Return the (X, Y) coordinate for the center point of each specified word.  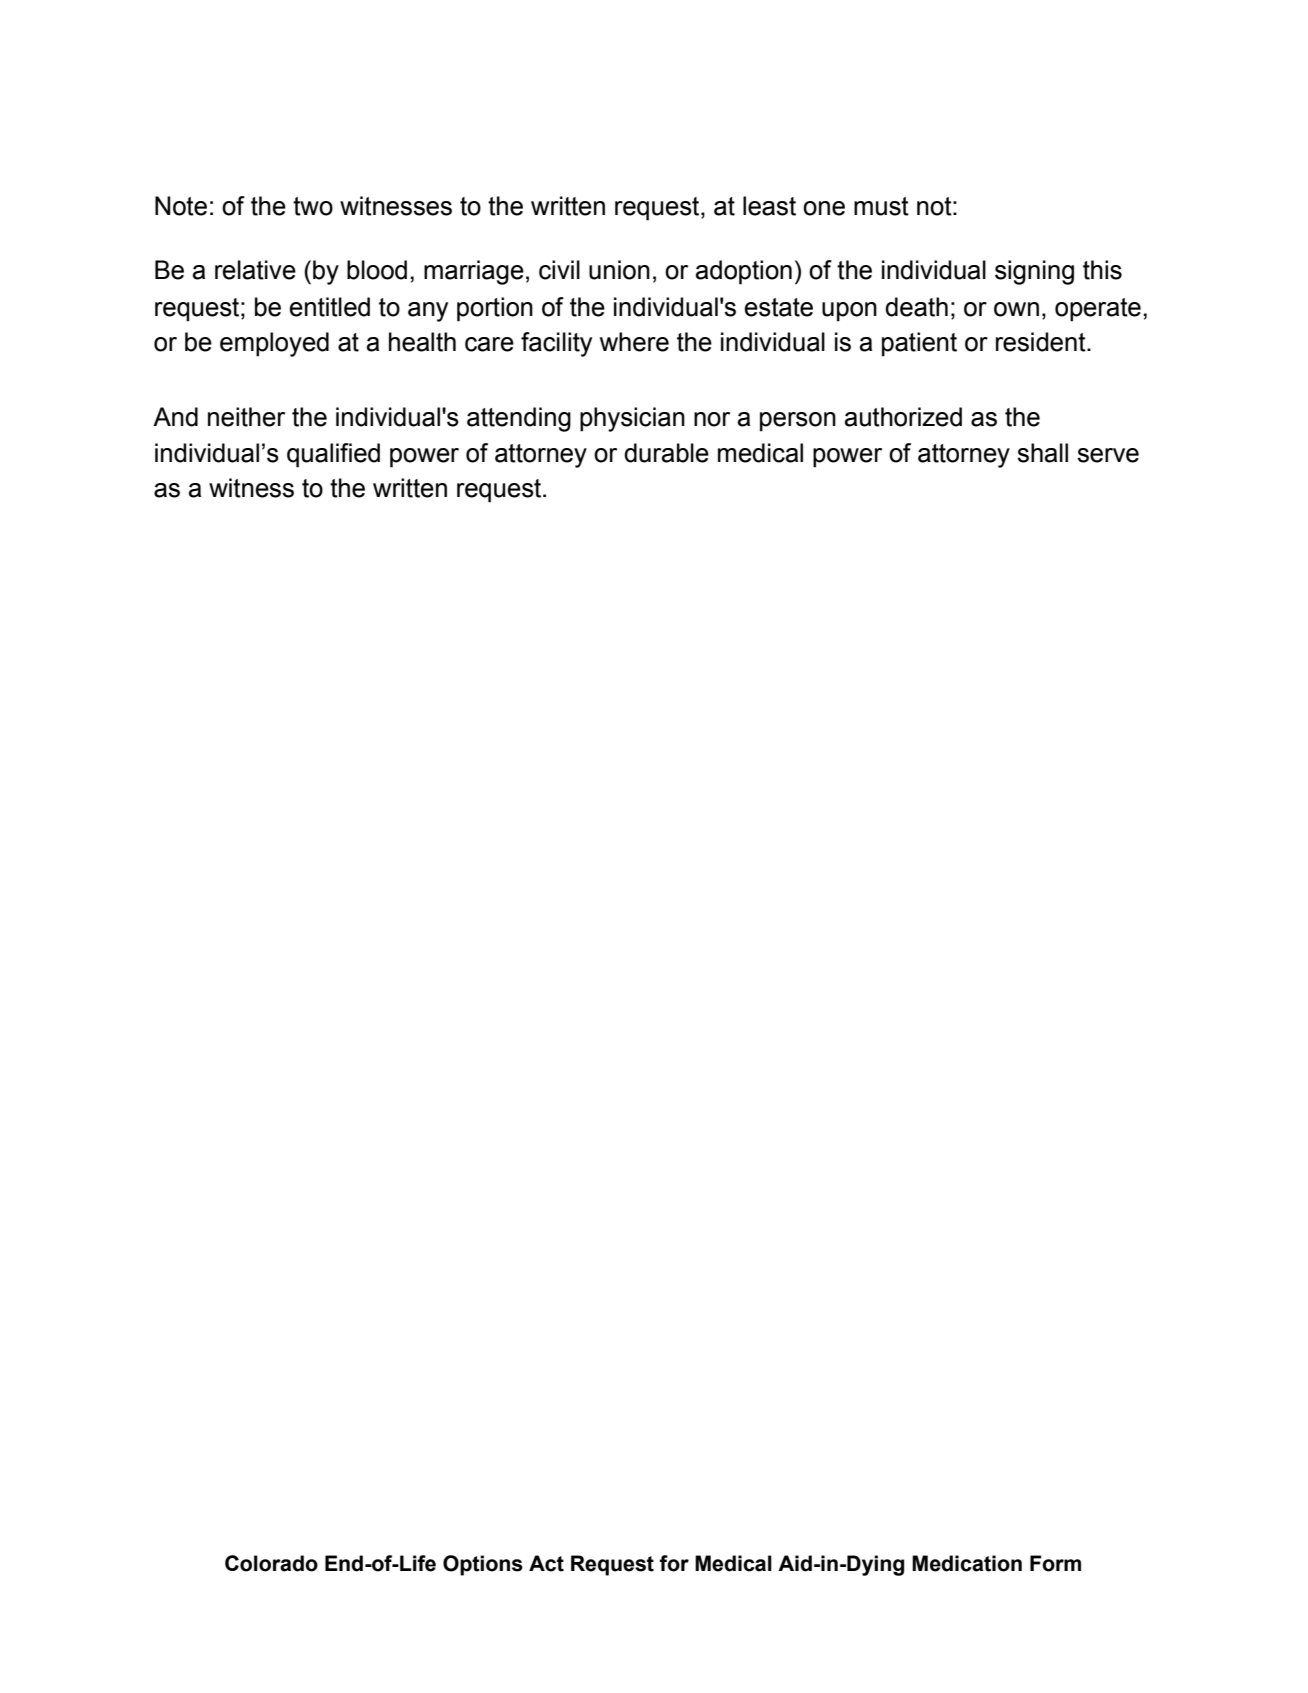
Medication (967, 1563)
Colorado (271, 1563)
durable (666, 453)
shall (1042, 453)
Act (546, 1563)
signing (1034, 272)
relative (255, 270)
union (619, 270)
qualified (333, 455)
